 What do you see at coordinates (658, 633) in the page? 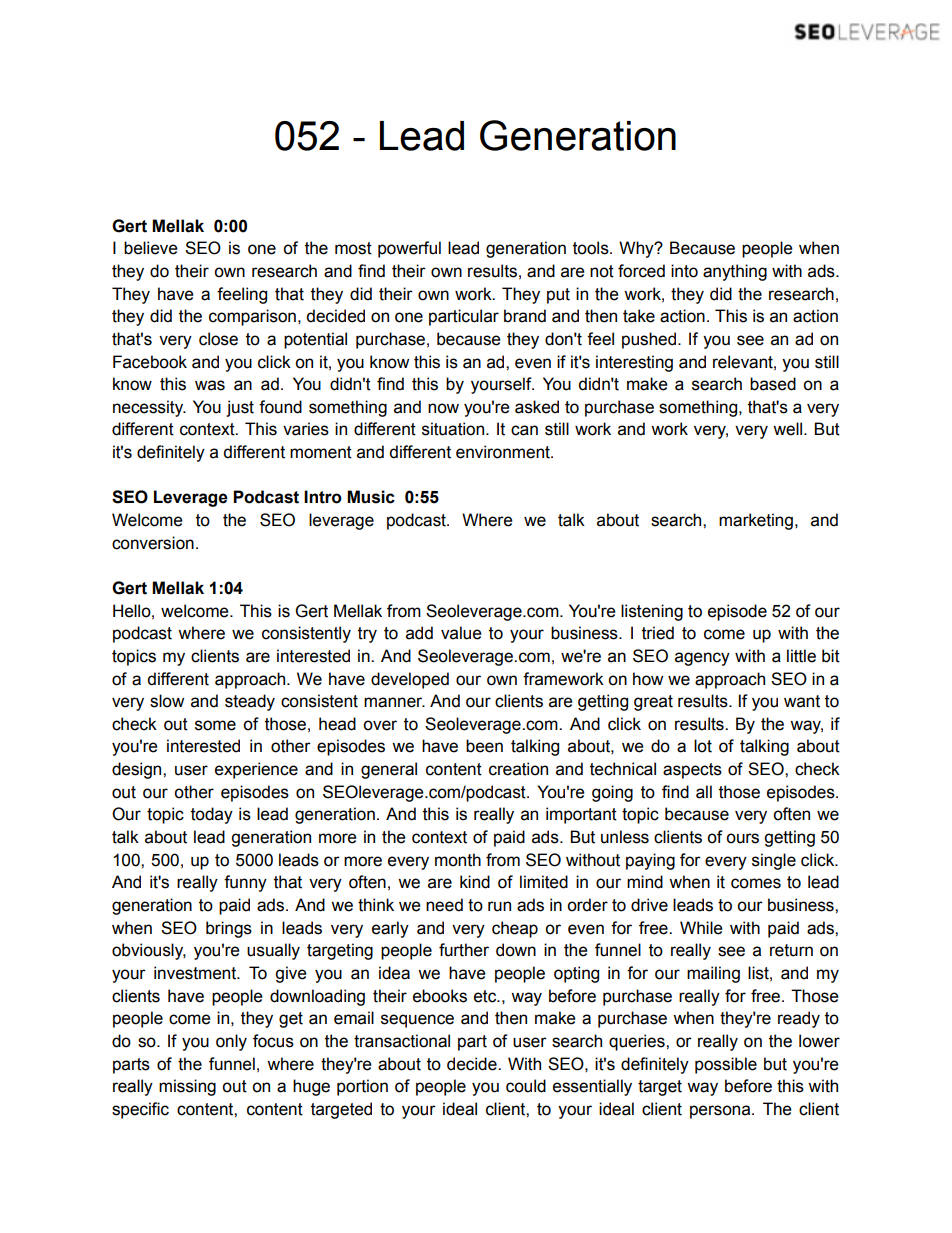
I see `tried` at bounding box center [658, 633].
